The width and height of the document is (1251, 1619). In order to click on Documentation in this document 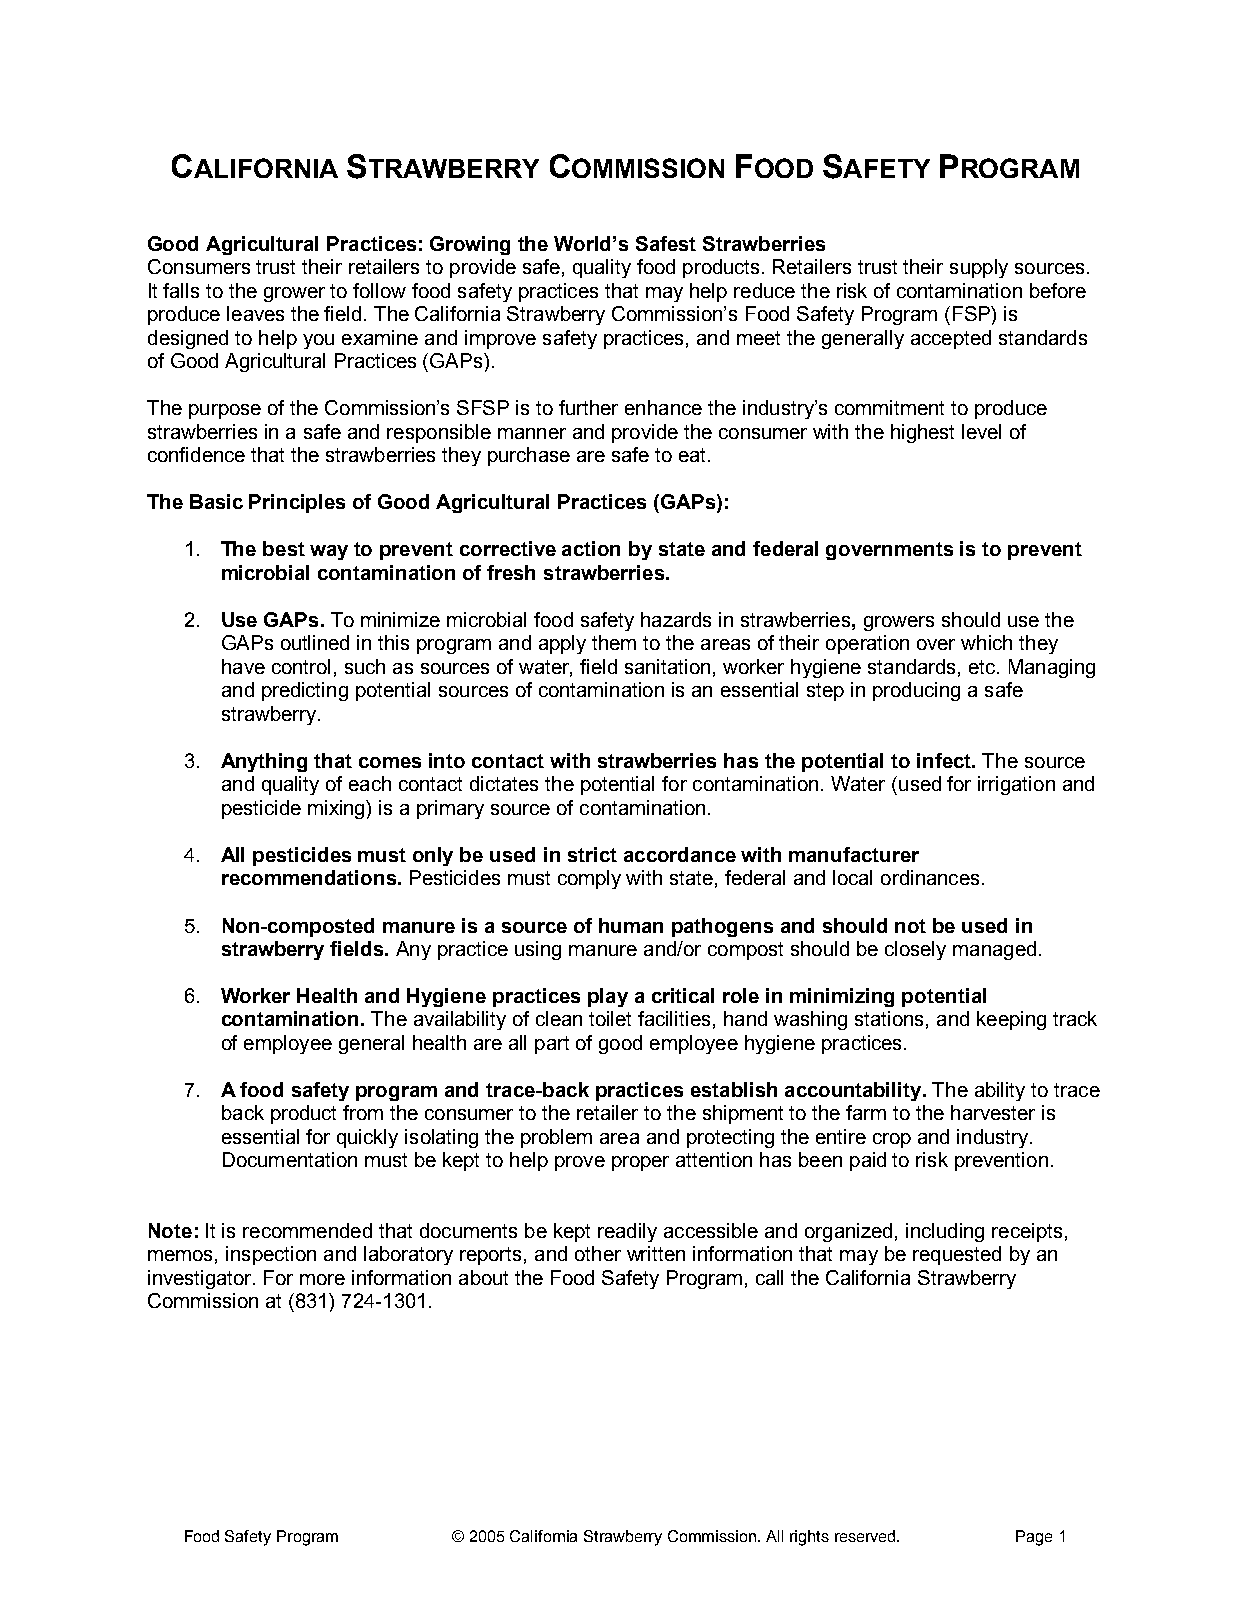, I will do `click(290, 1159)`.
